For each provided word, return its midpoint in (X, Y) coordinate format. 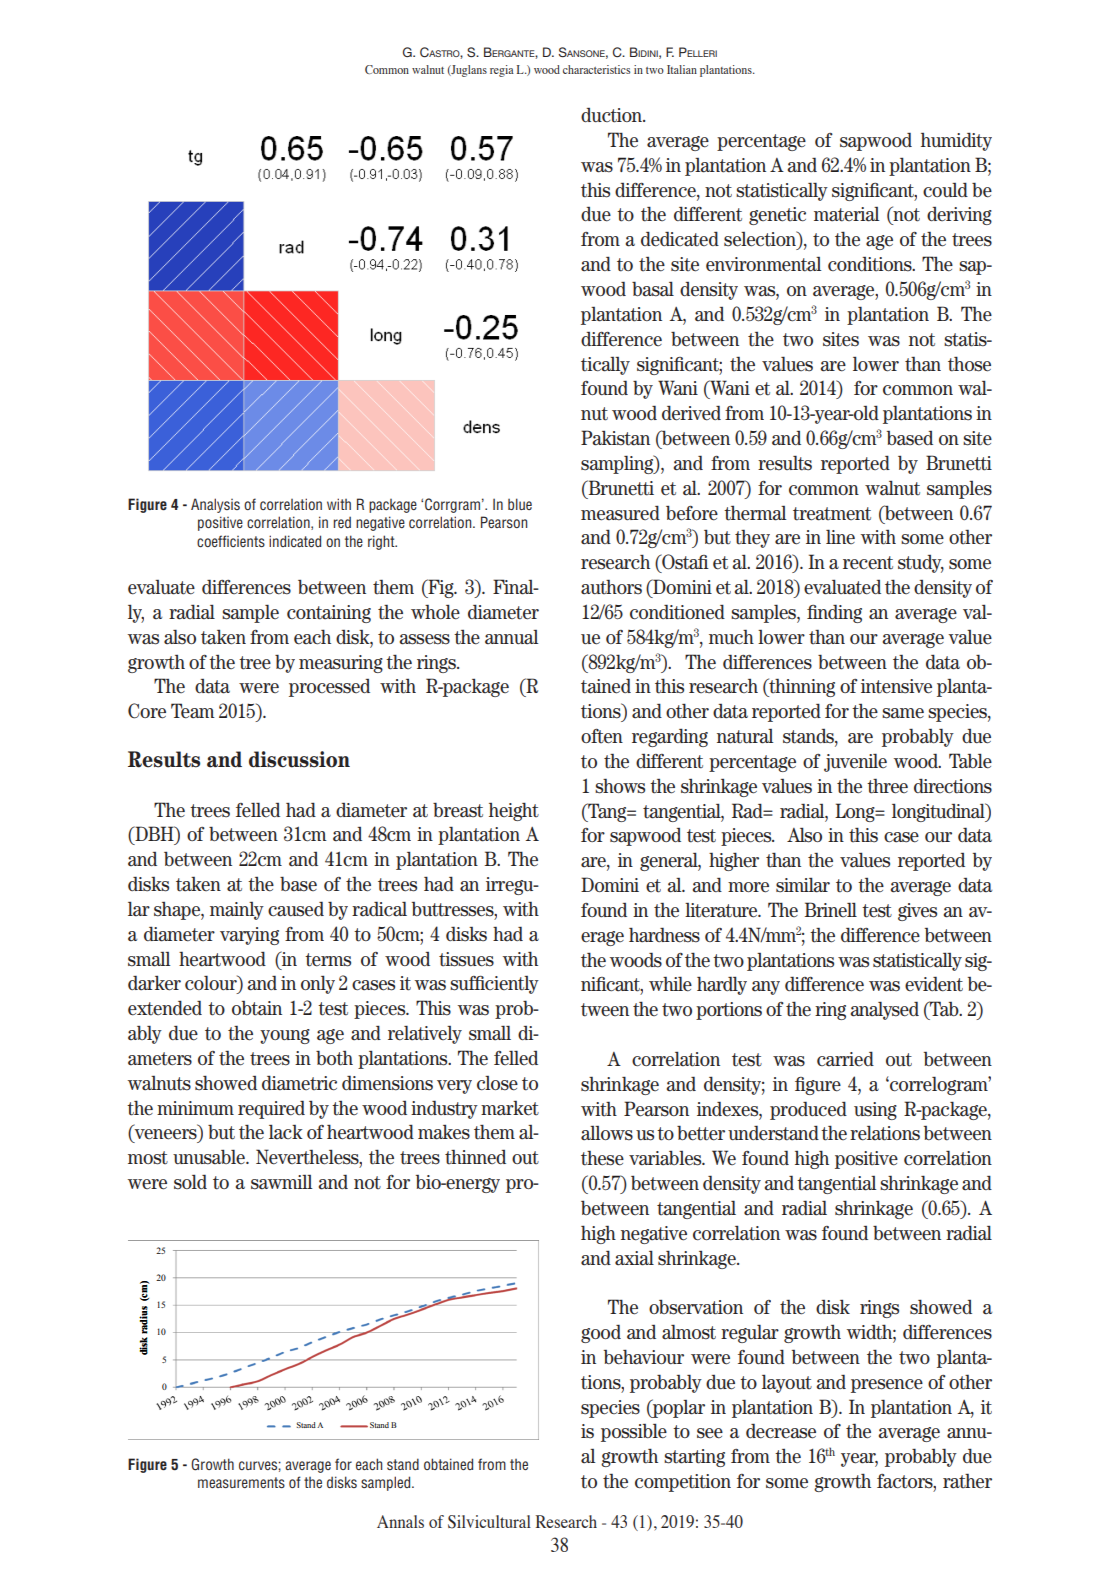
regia (502, 71)
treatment (832, 514)
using (875, 1111)
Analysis (215, 505)
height (514, 811)
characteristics (596, 69)
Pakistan (615, 438)
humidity (956, 141)
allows (607, 1133)
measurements (241, 1482)
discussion (299, 759)
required (271, 1109)
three (887, 786)
